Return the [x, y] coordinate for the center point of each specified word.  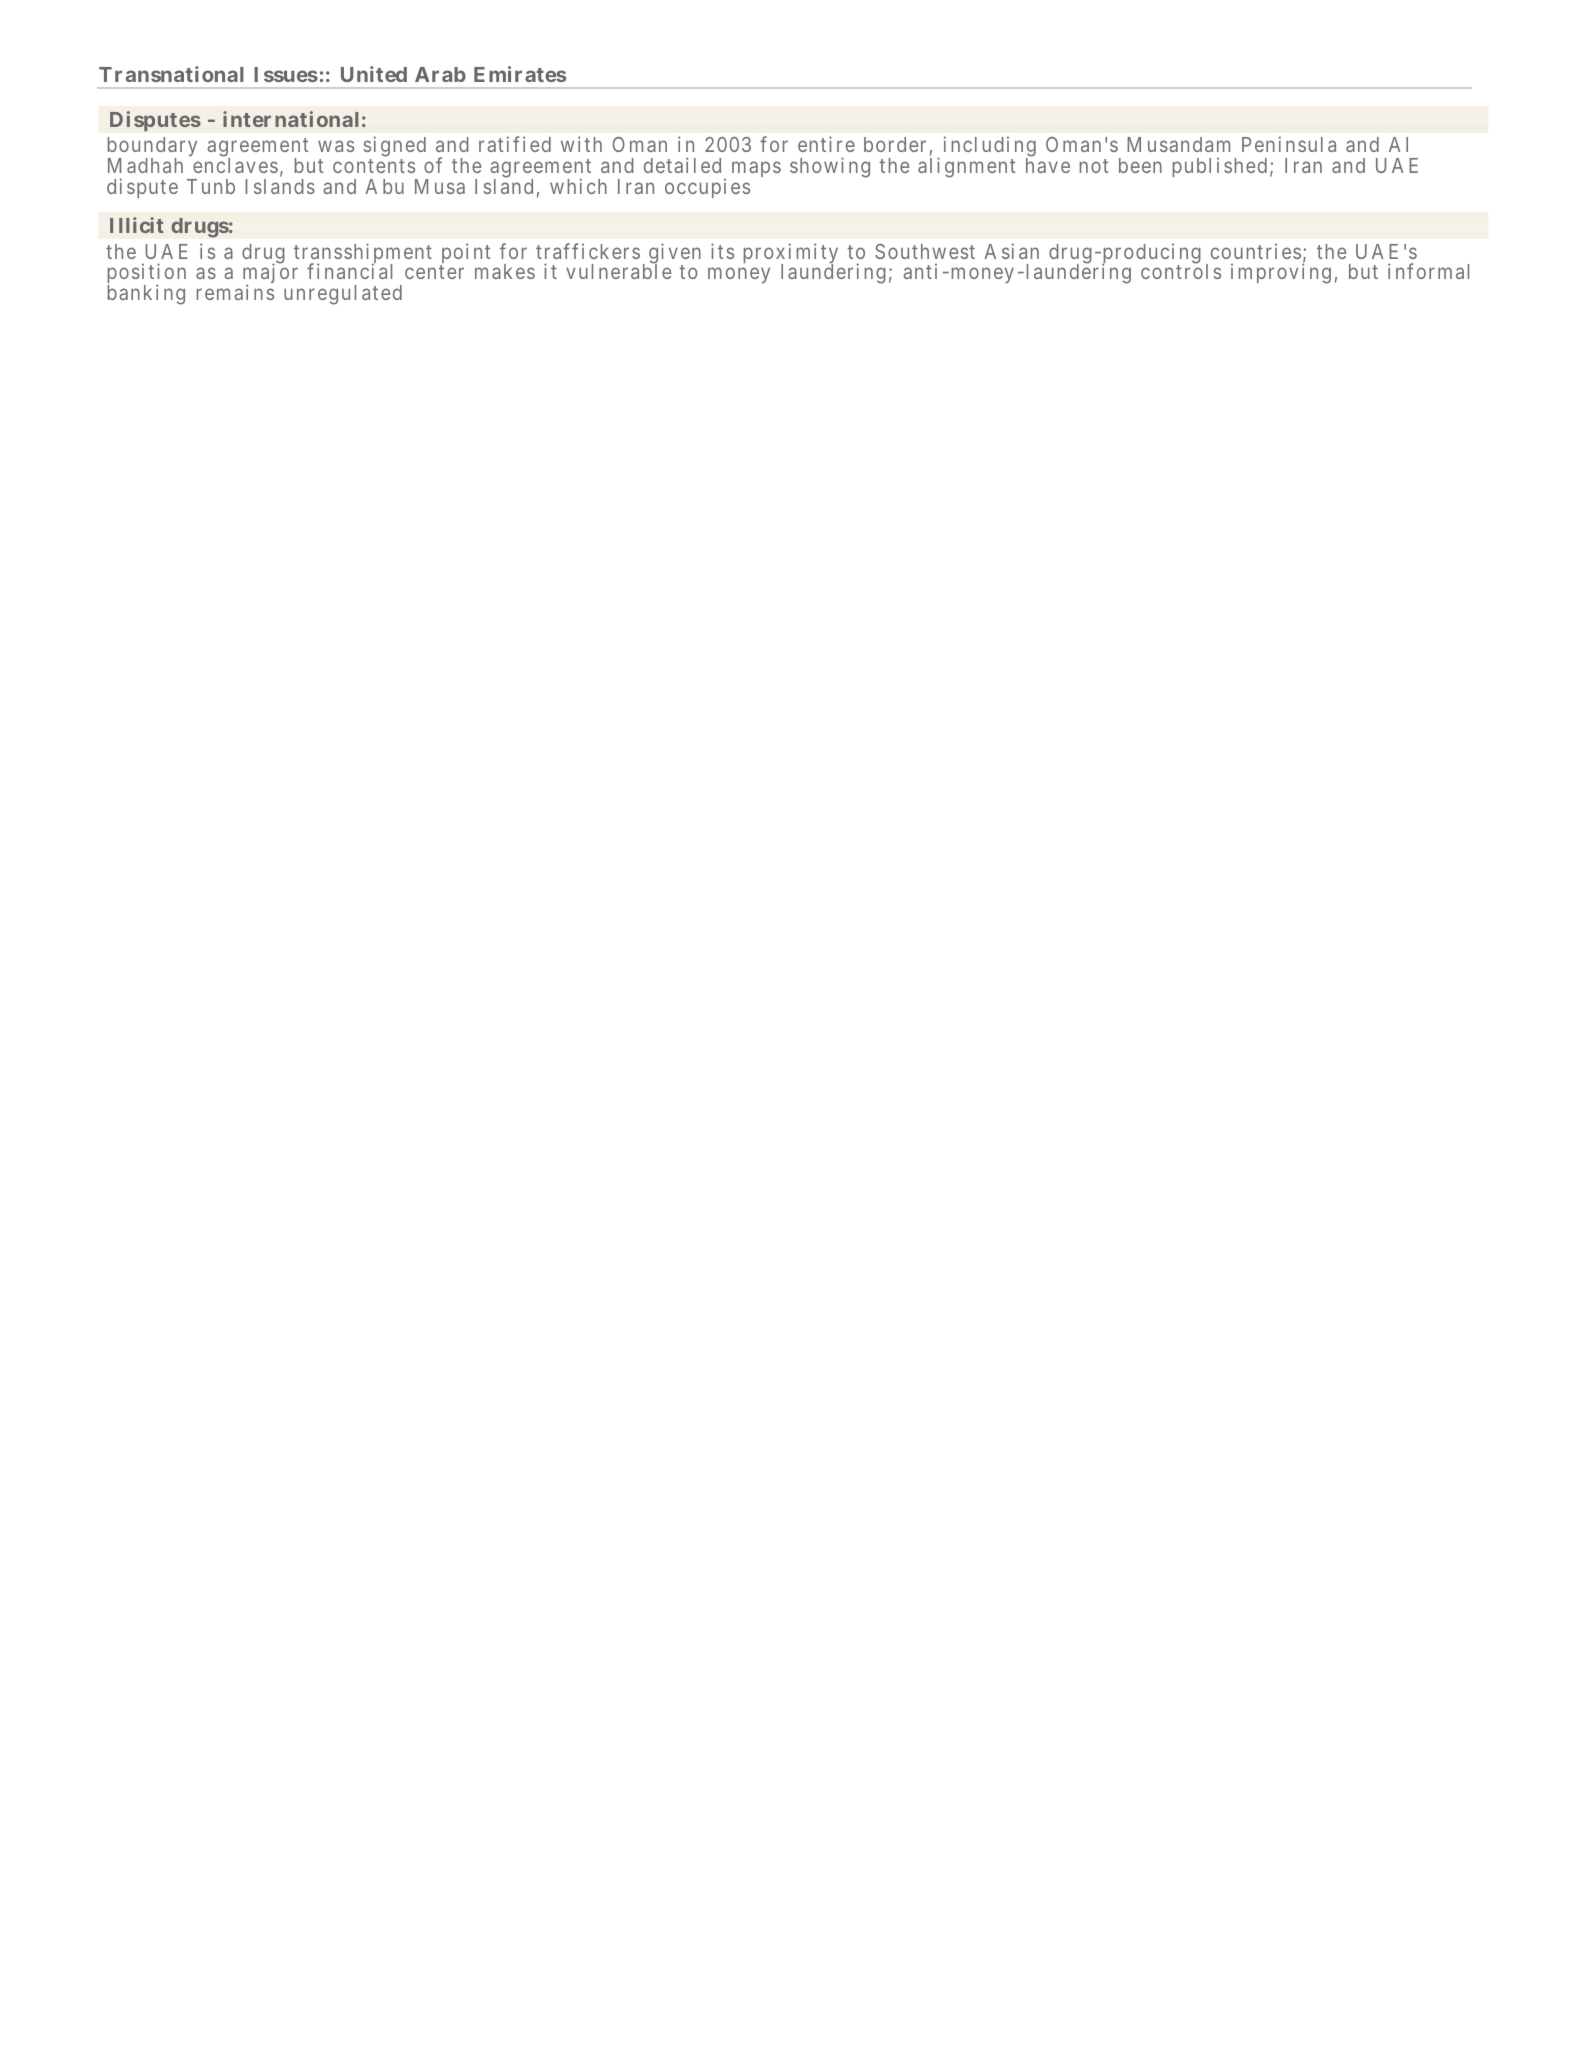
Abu [384, 186]
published [1220, 167]
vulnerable [618, 271]
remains [235, 292]
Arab [440, 74]
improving [1281, 273]
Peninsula [1289, 144]
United [374, 74]
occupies [707, 188]
